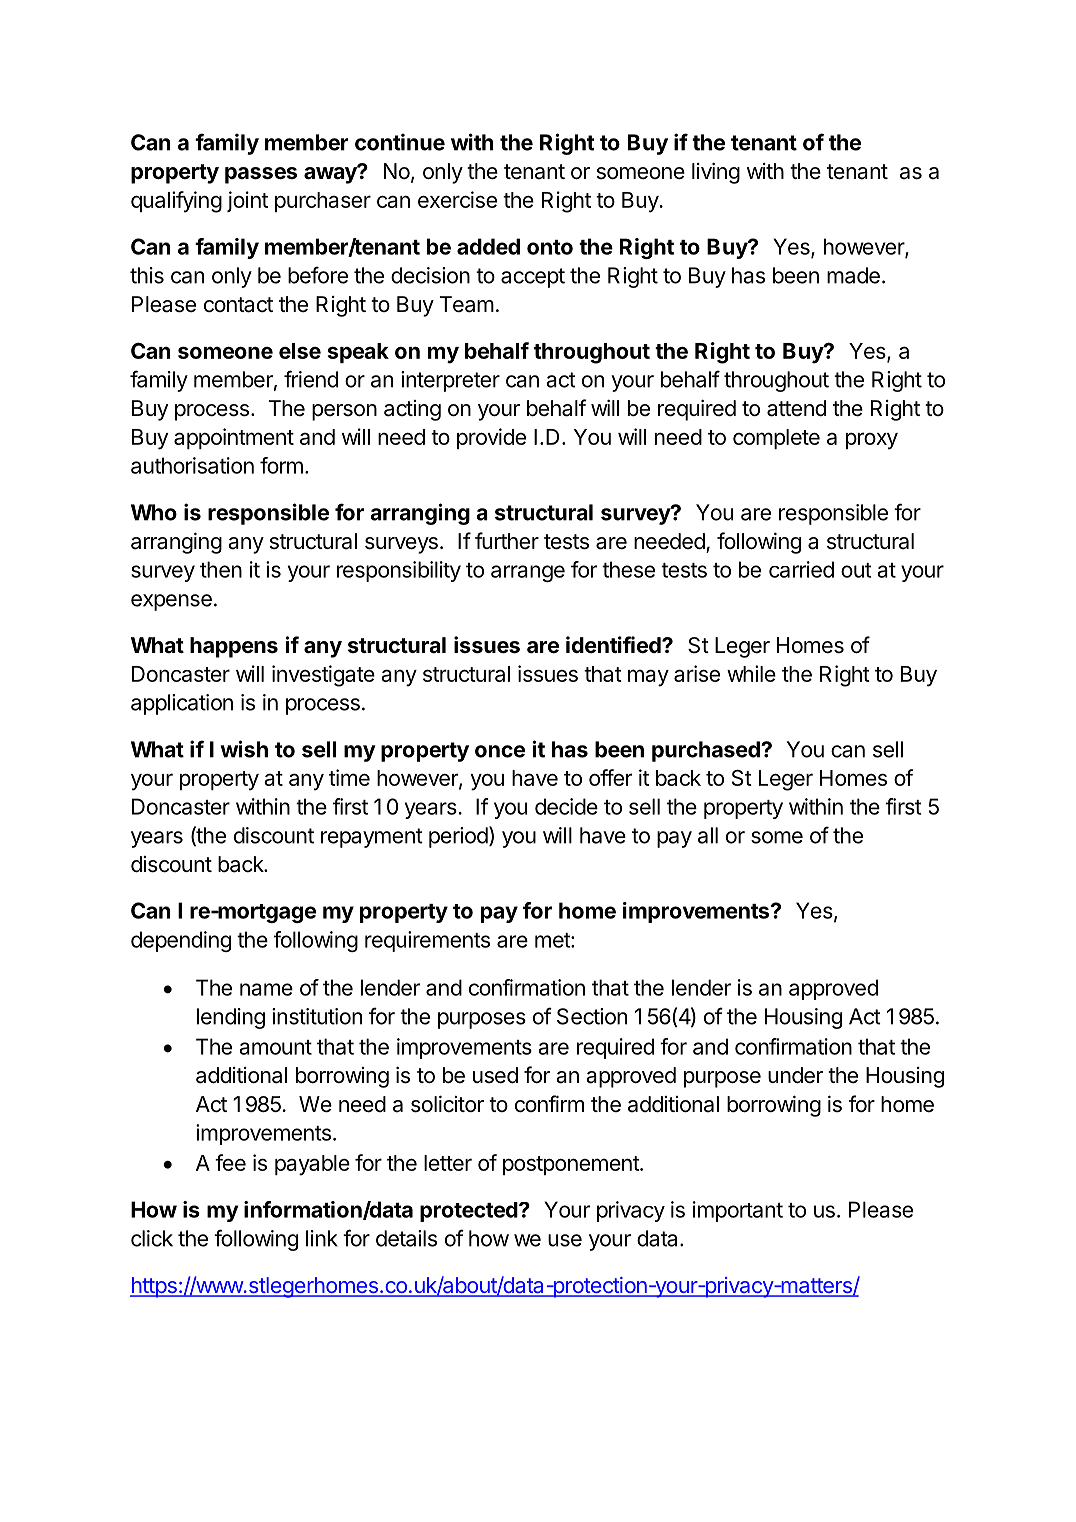 The width and height of the screenshot is (1076, 1522). Describe the element at coordinates (230, 1162) in the screenshot. I see `fee` at that location.
